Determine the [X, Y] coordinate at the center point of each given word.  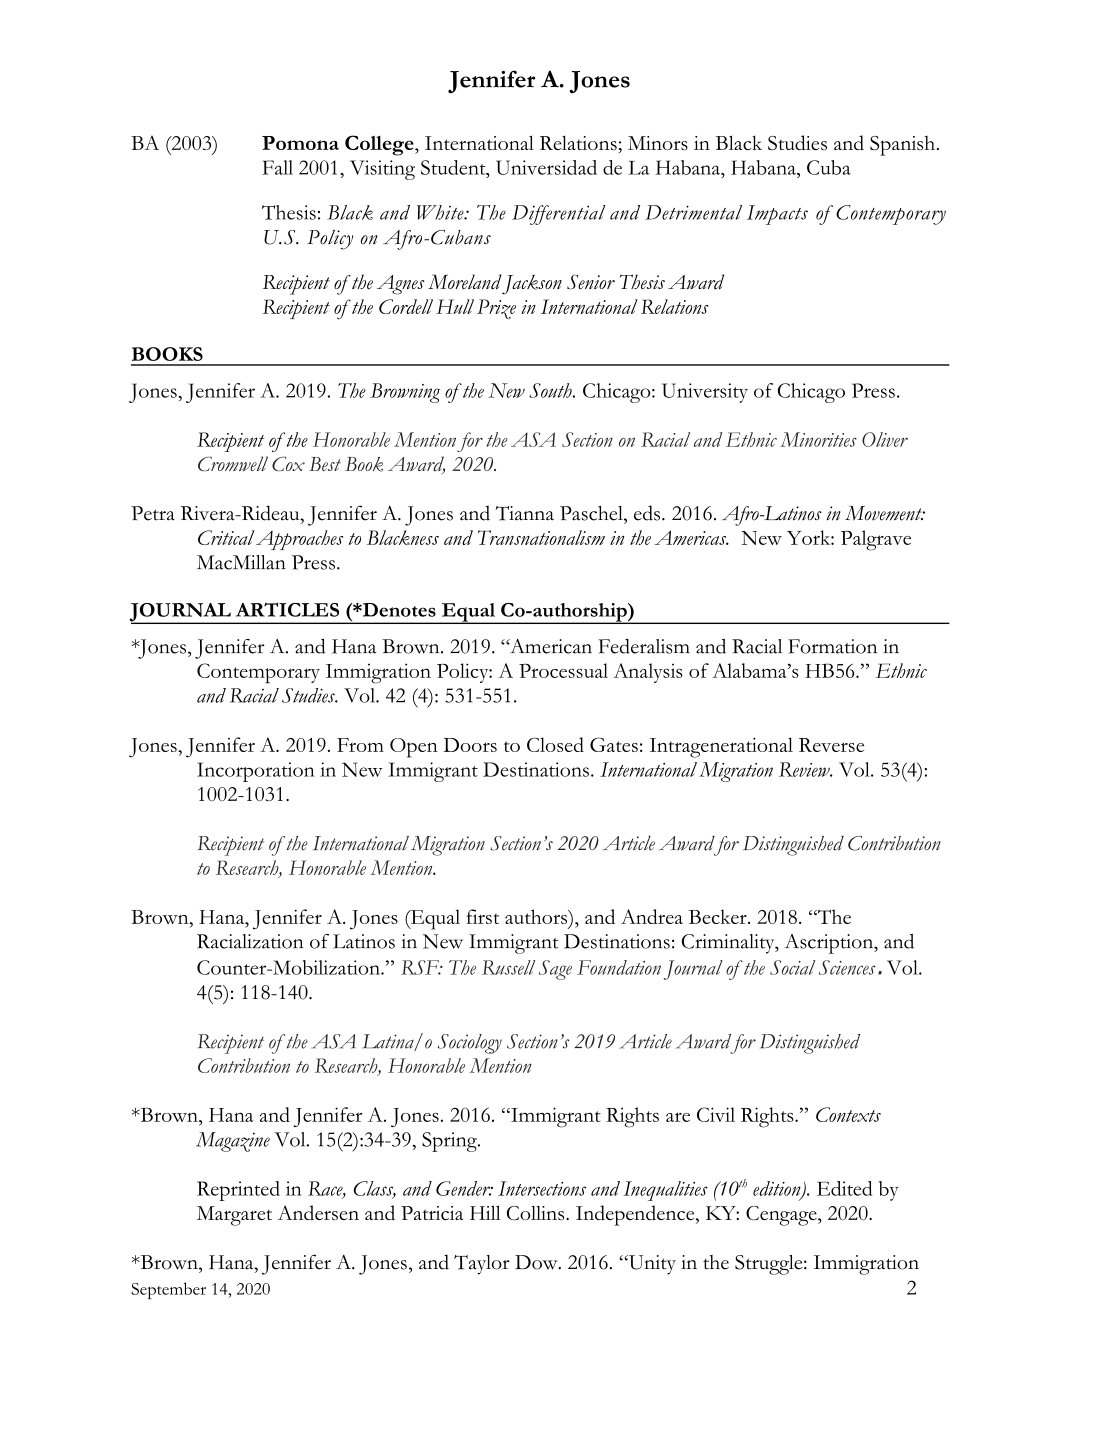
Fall [278, 167]
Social [792, 967]
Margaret [234, 1216]
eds [647, 513]
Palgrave [876, 540]
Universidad [546, 167]
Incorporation [256, 772]
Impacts [777, 215]
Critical [226, 537]
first [483, 916]
